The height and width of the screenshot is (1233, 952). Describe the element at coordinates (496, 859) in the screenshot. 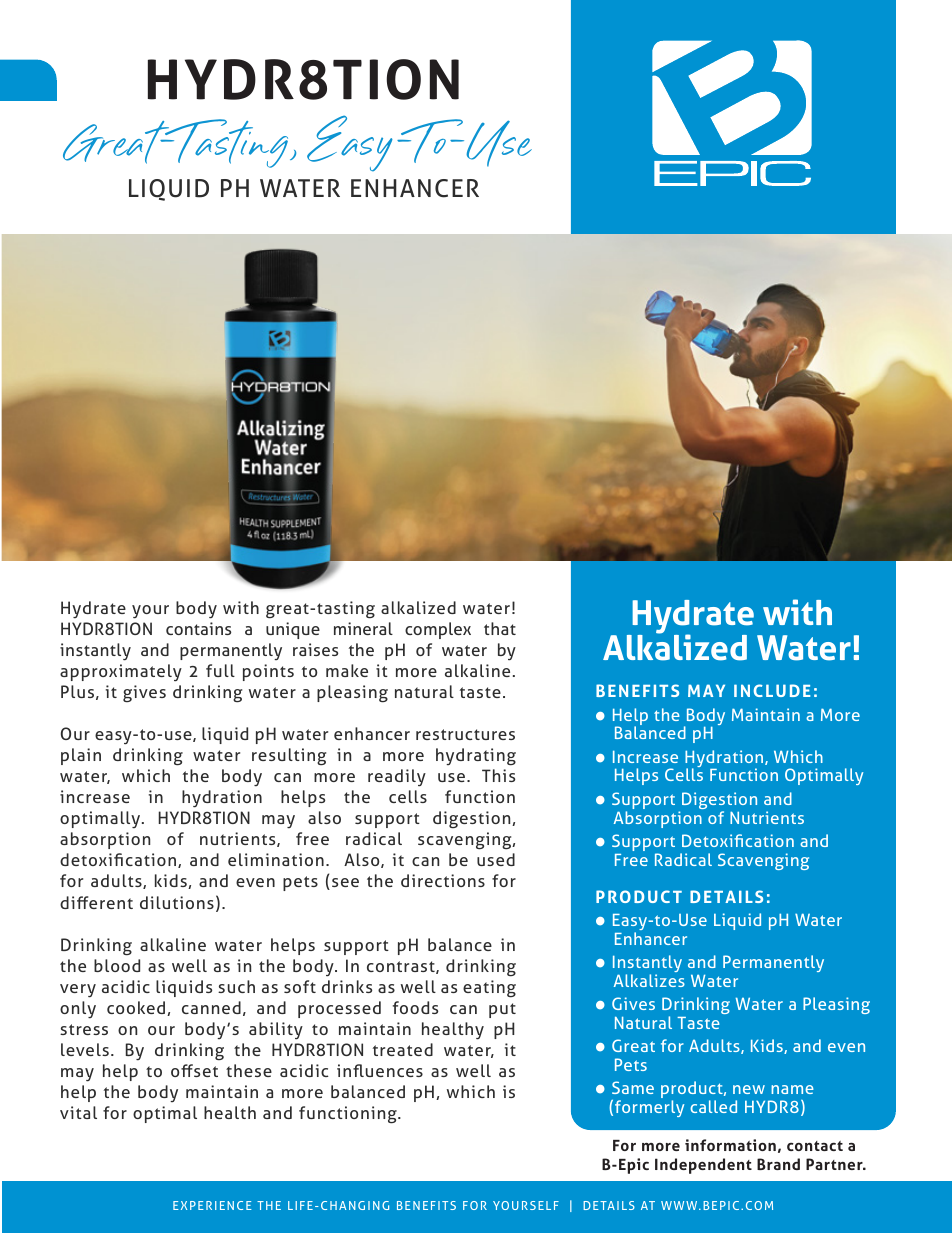

I see `used` at that location.
